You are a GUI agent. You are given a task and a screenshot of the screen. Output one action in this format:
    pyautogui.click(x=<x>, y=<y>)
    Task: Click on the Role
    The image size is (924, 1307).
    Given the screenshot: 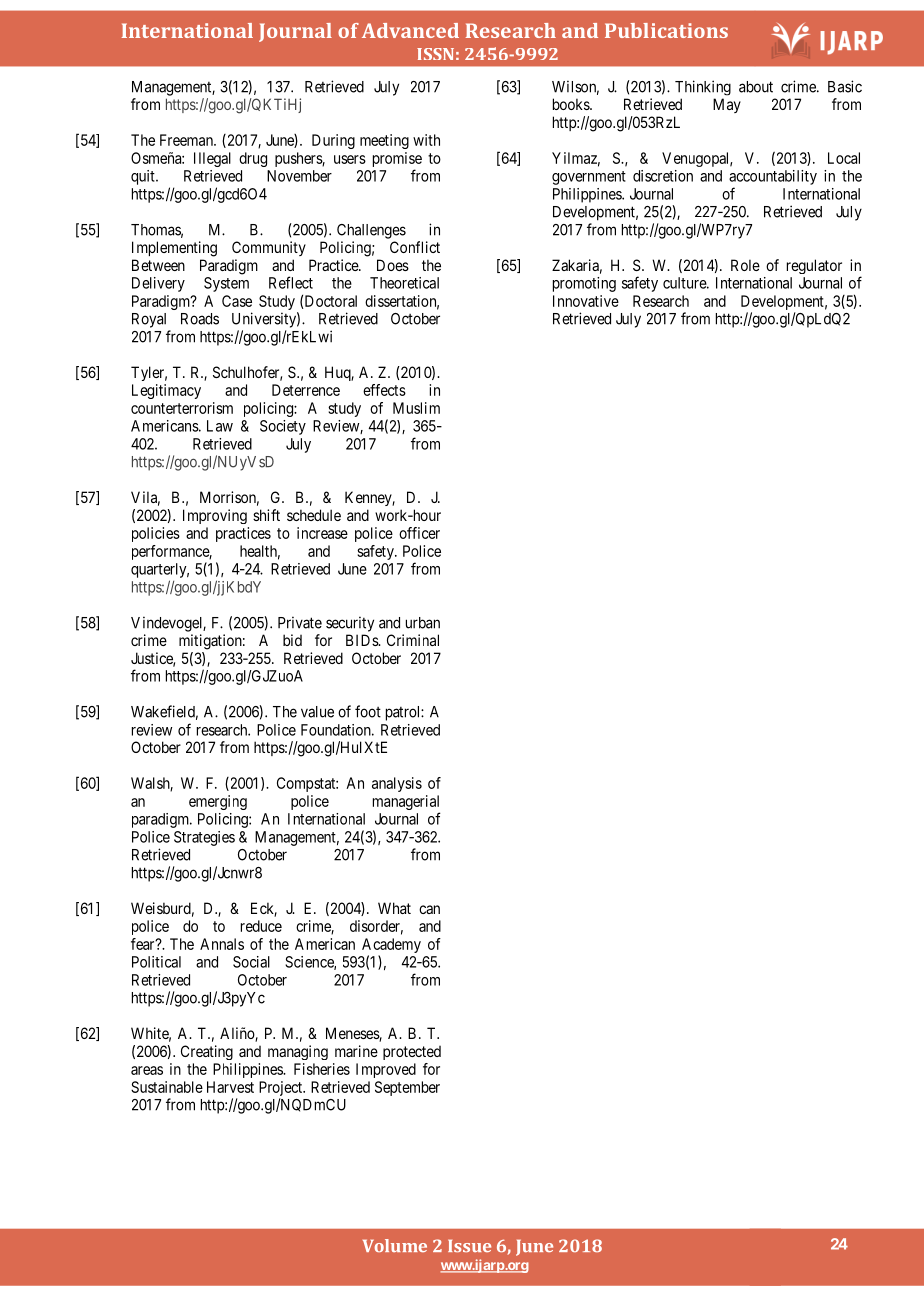 What is the action you would take?
    pyautogui.click(x=745, y=265)
